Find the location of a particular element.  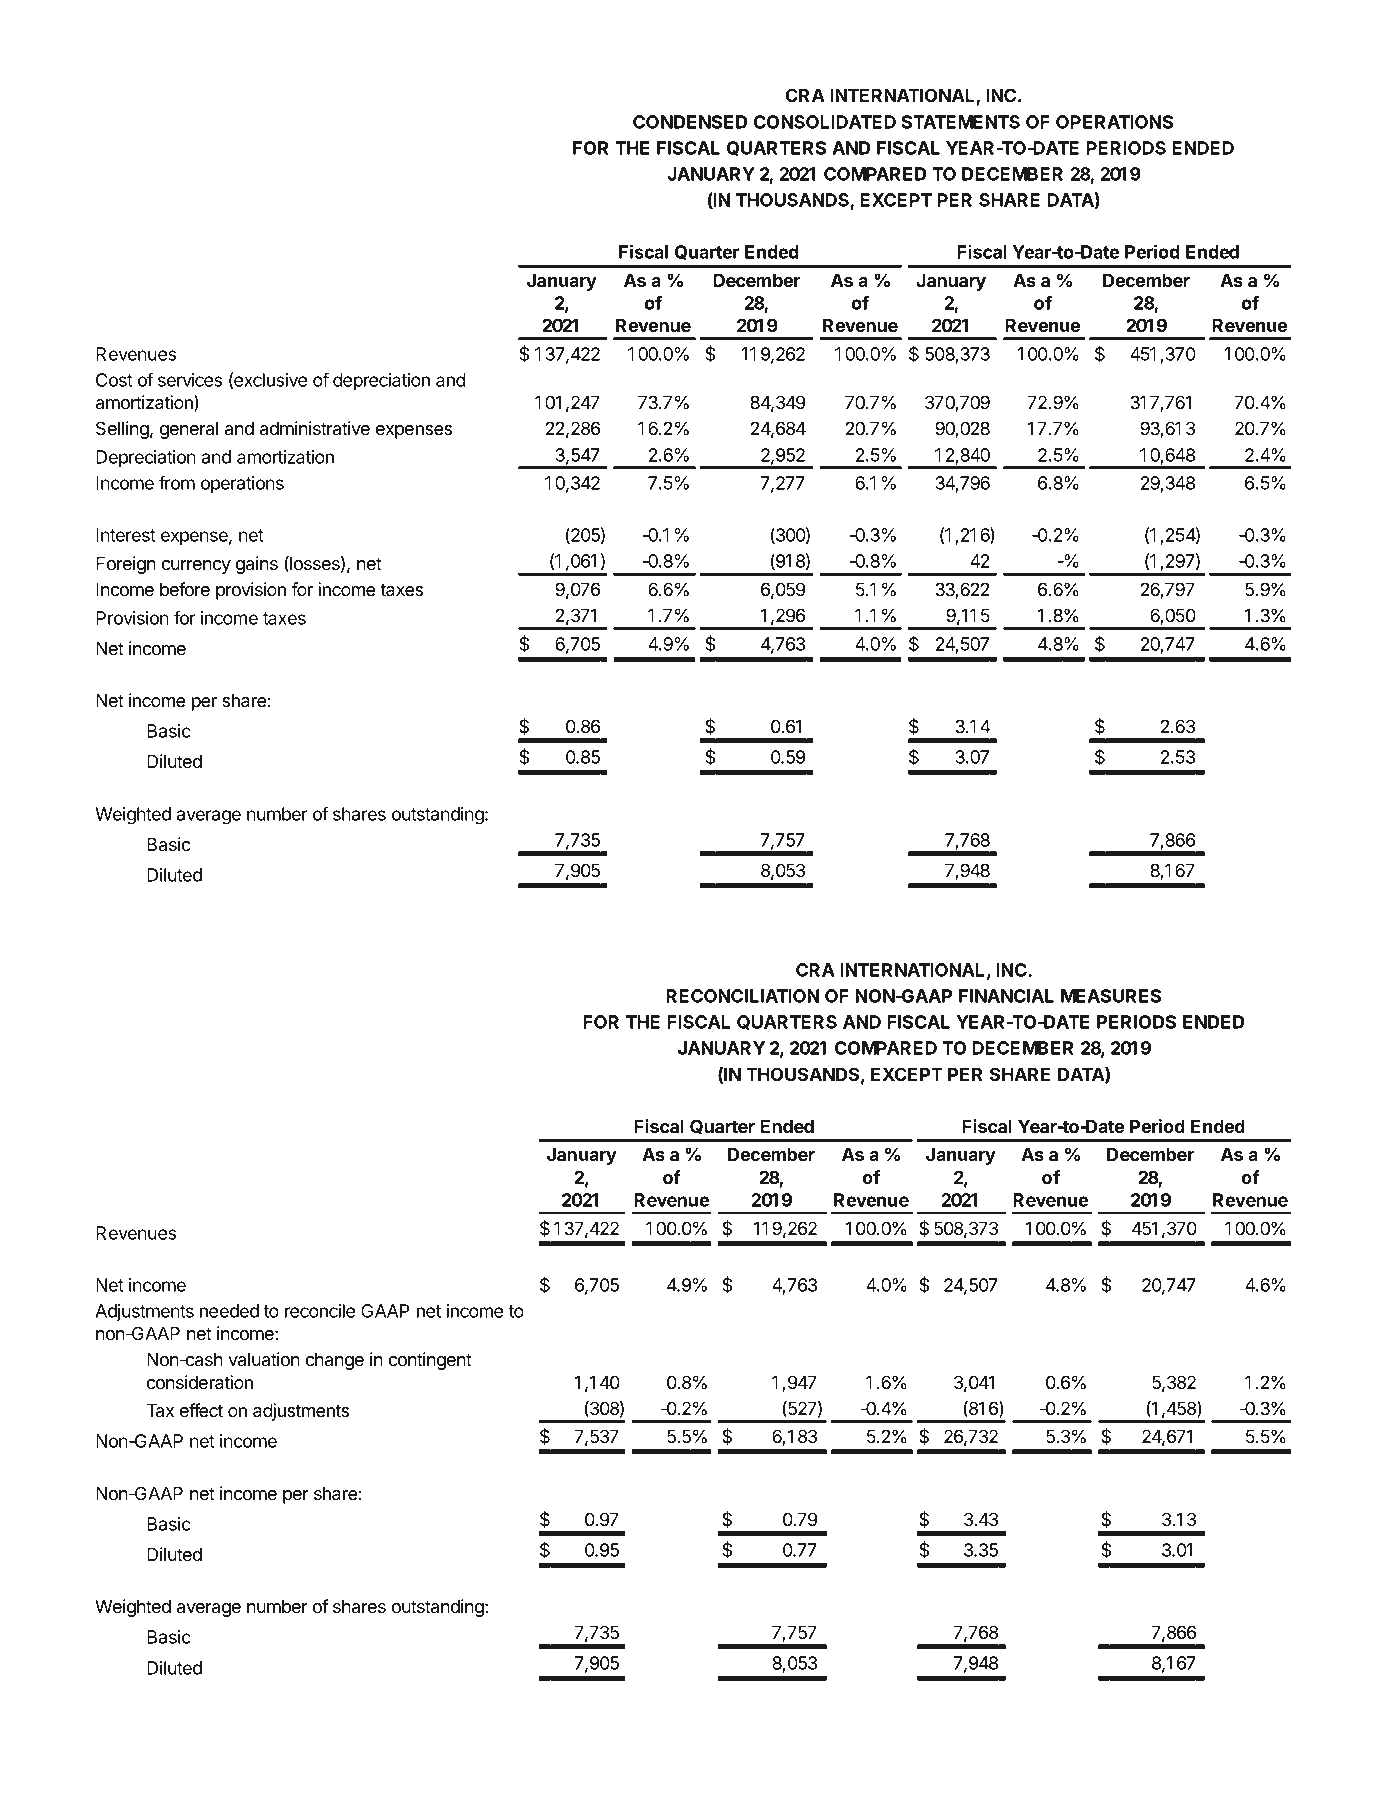

CONDENSED is located at coordinates (690, 122).
